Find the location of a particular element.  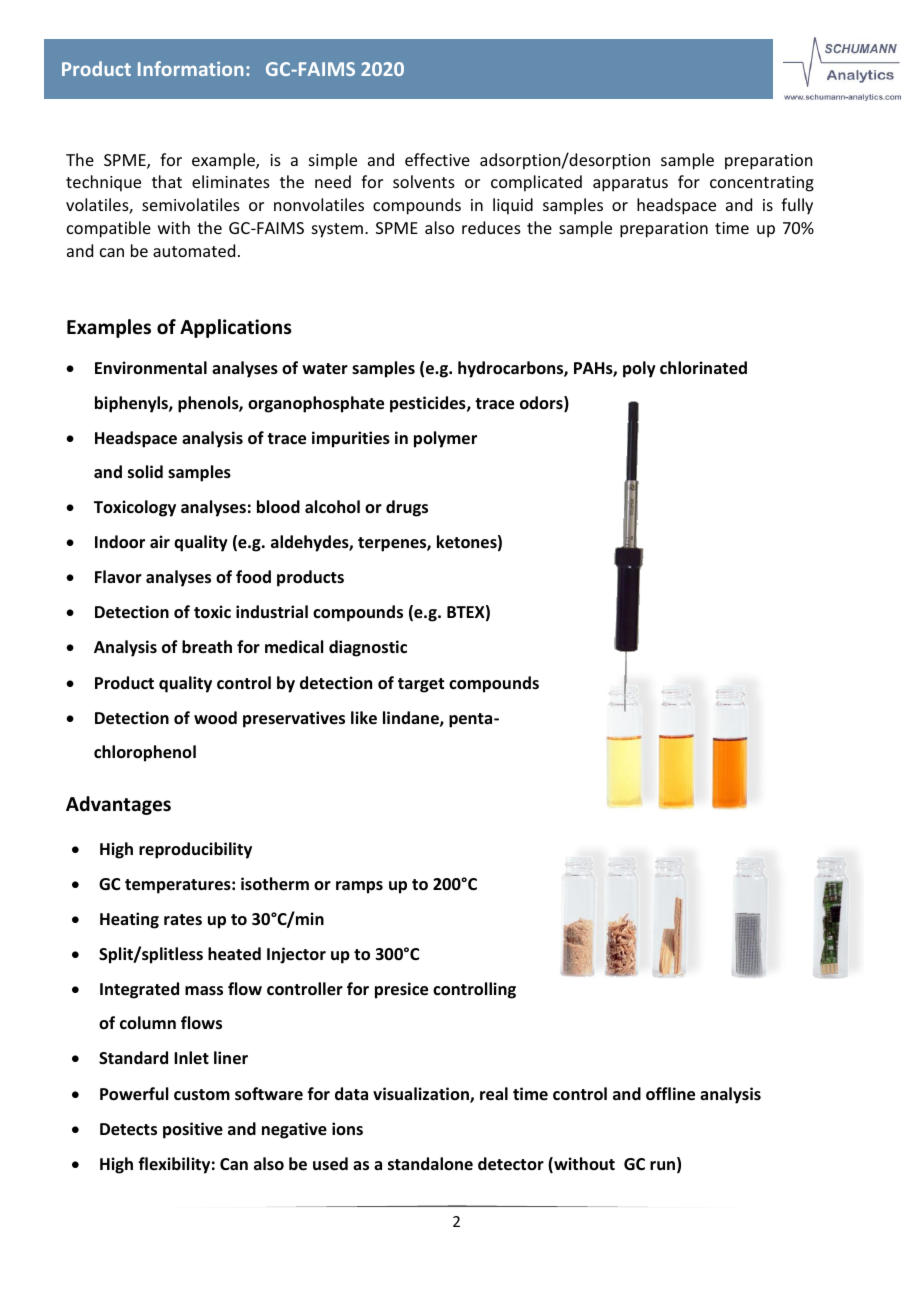

rates is located at coordinates (183, 920).
